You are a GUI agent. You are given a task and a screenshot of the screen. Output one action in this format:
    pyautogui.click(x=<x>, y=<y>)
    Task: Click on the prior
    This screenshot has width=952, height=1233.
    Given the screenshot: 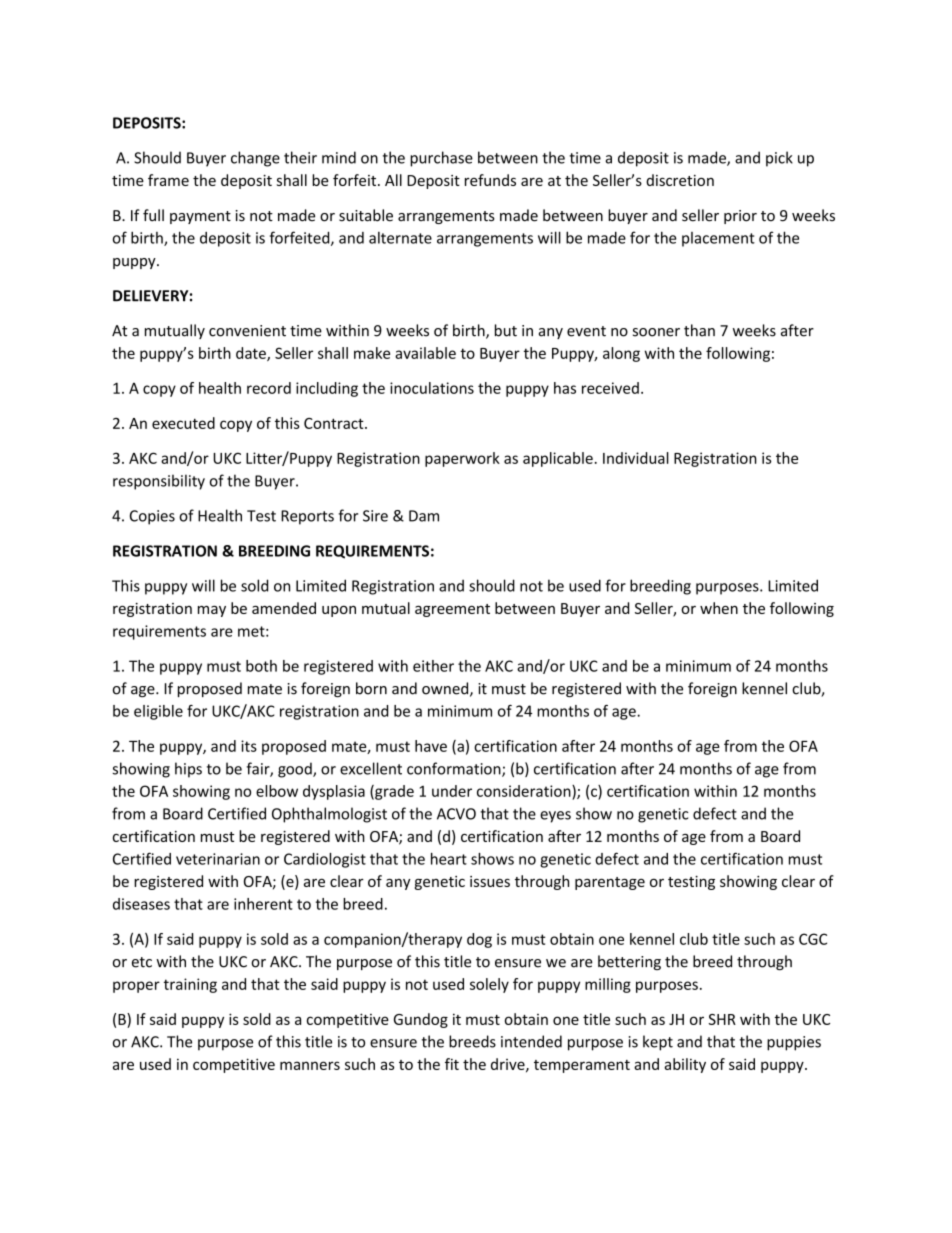 What is the action you would take?
    pyautogui.click(x=740, y=217)
